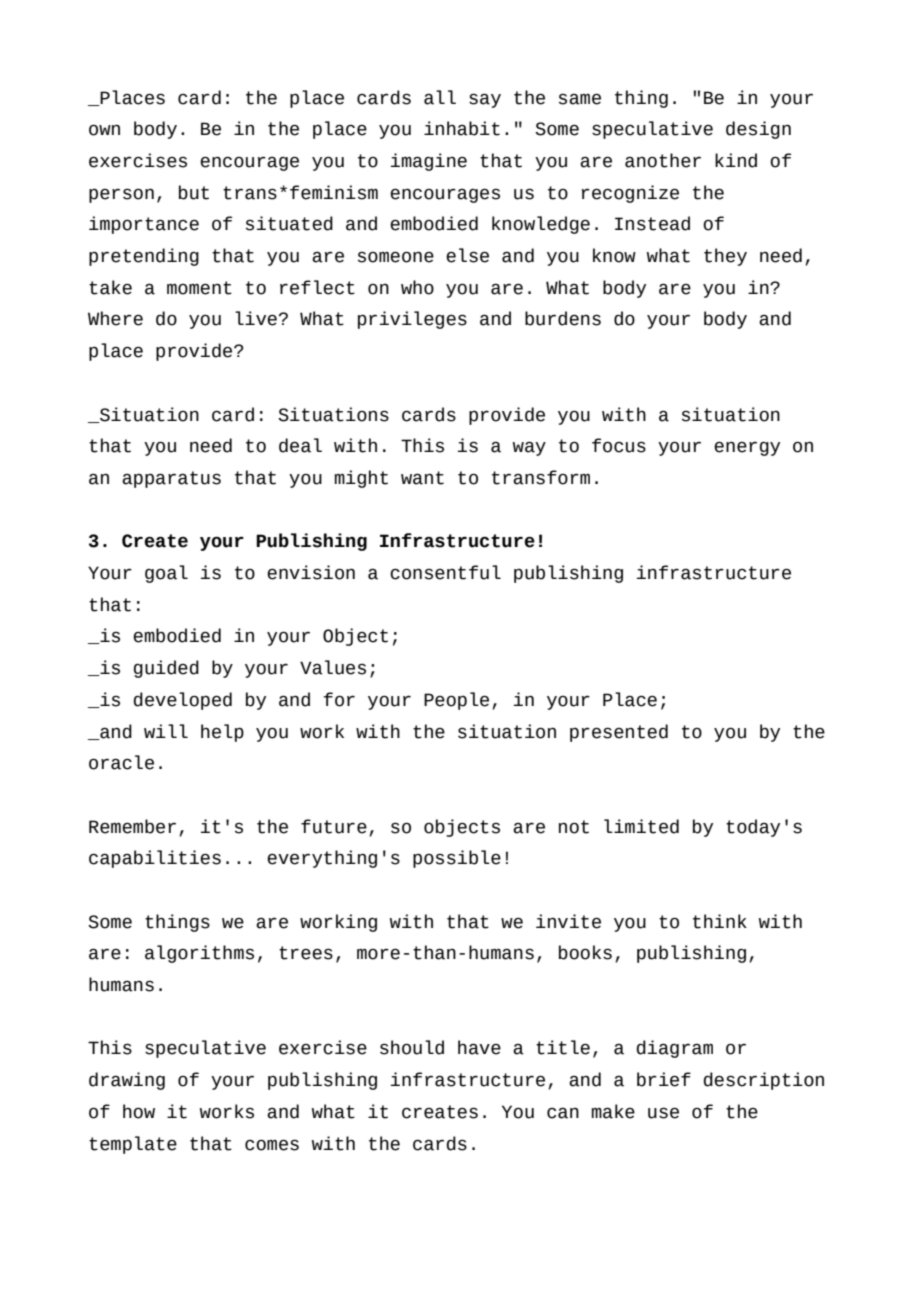 This screenshot has height=1308, width=924. Describe the element at coordinates (166, 574) in the screenshot. I see `goal` at that location.
